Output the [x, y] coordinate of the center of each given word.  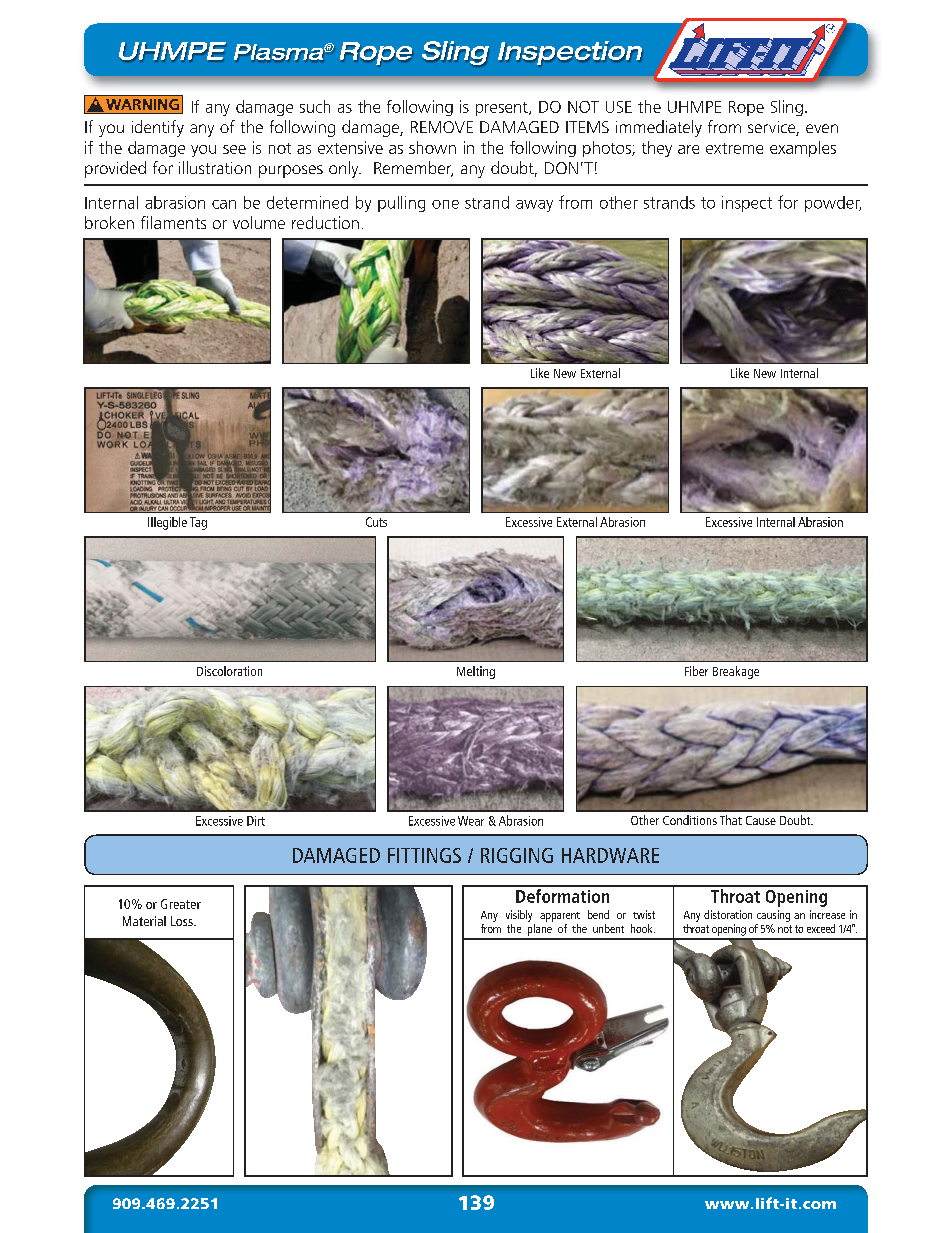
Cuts [376, 522]
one [445, 204]
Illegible [167, 523]
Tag [198, 523]
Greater [181, 904]
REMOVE [442, 127]
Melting [476, 672]
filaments [173, 222]
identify [158, 128]
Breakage [736, 672]
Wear [471, 821]
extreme [734, 148]
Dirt [256, 821]
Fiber [696, 671]
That [731, 820]
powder [833, 204]
